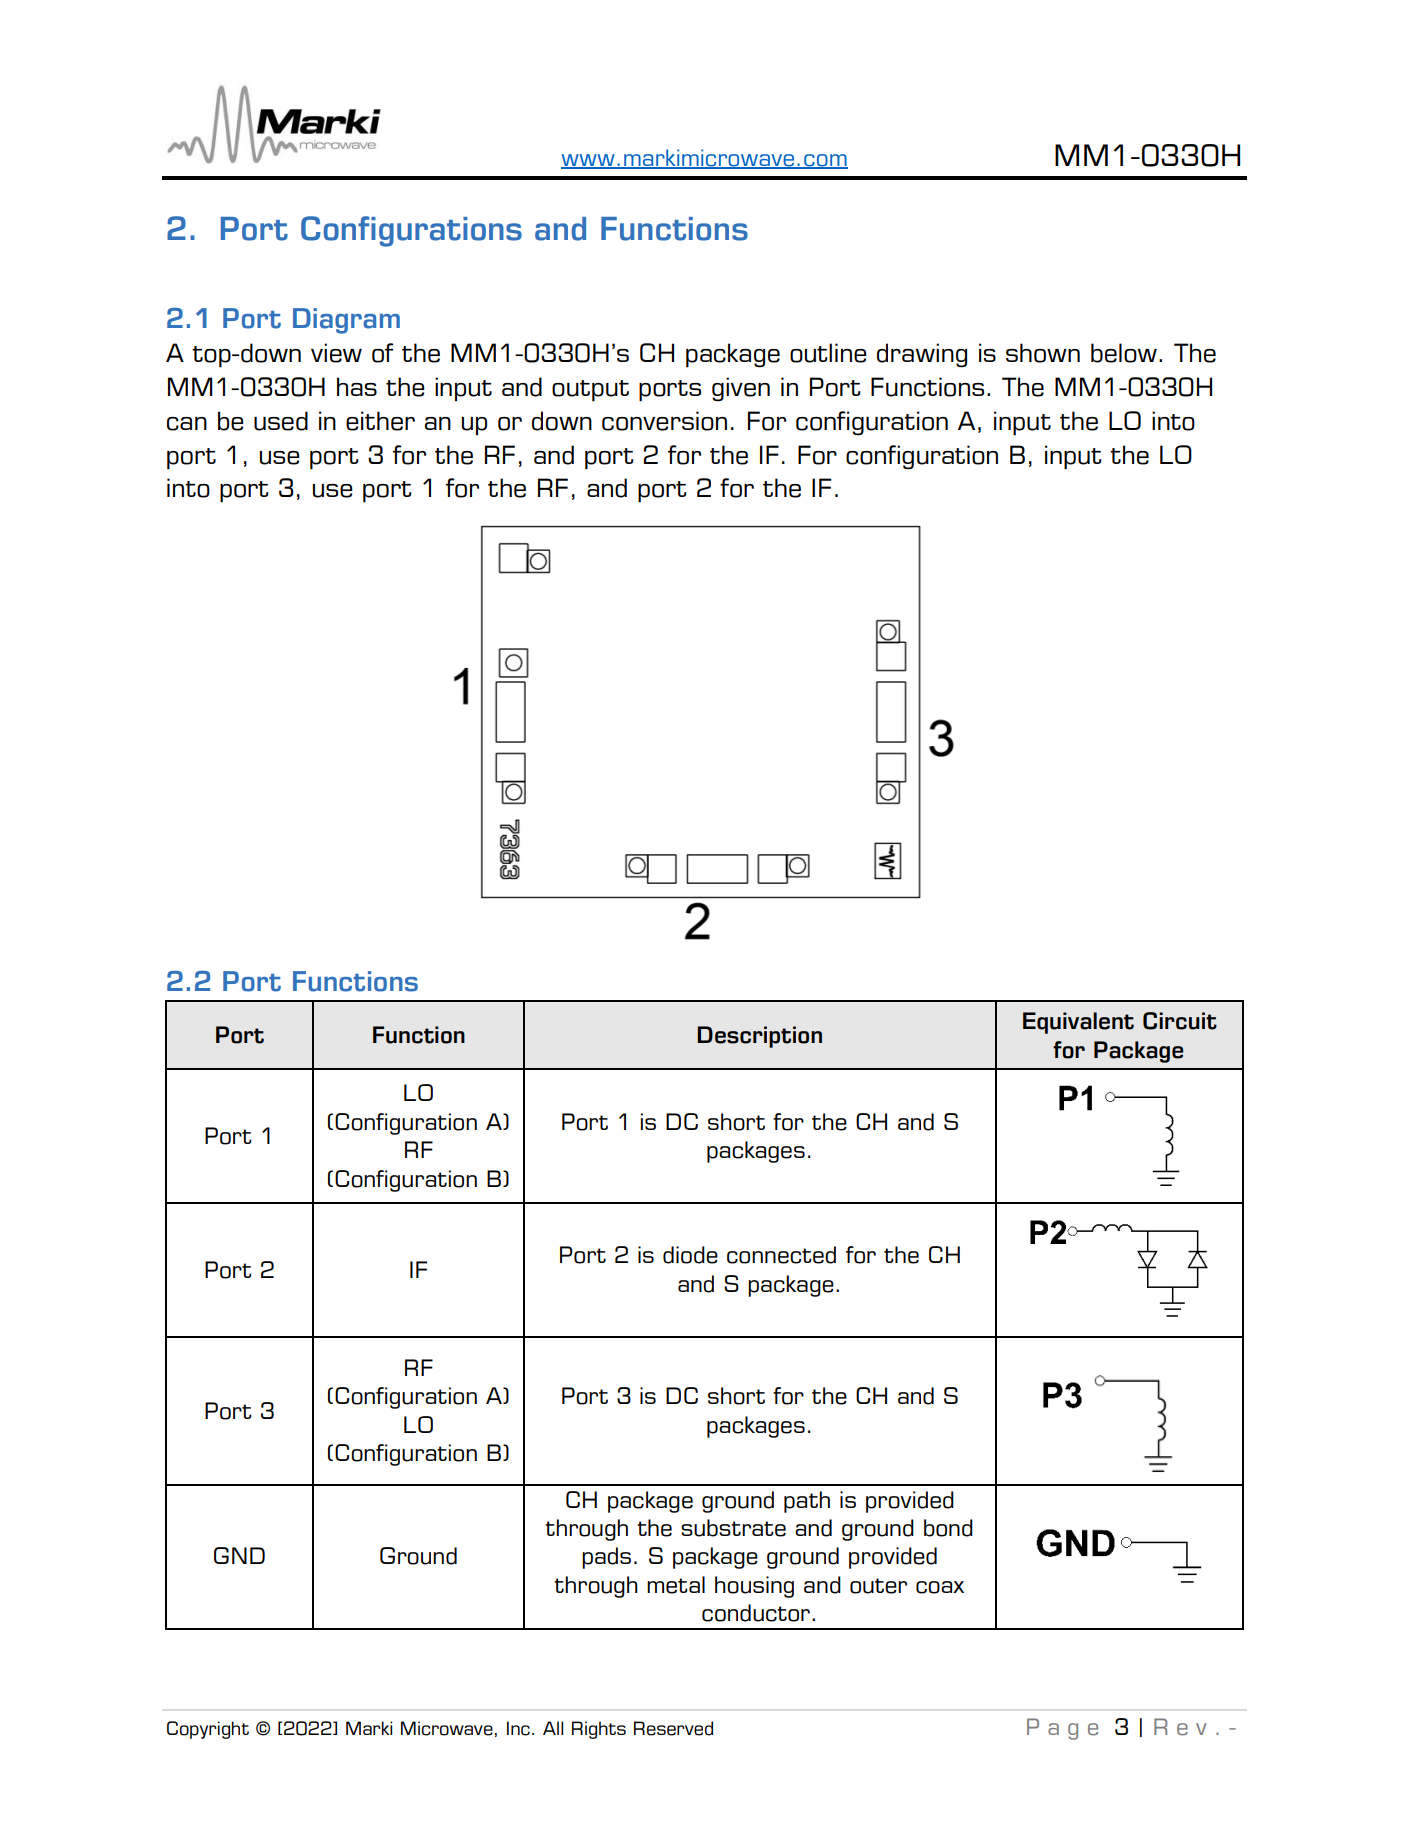 The width and height of the screenshot is (1409, 1824). What do you see at coordinates (690, 1255) in the screenshot?
I see `diode` at bounding box center [690, 1255].
